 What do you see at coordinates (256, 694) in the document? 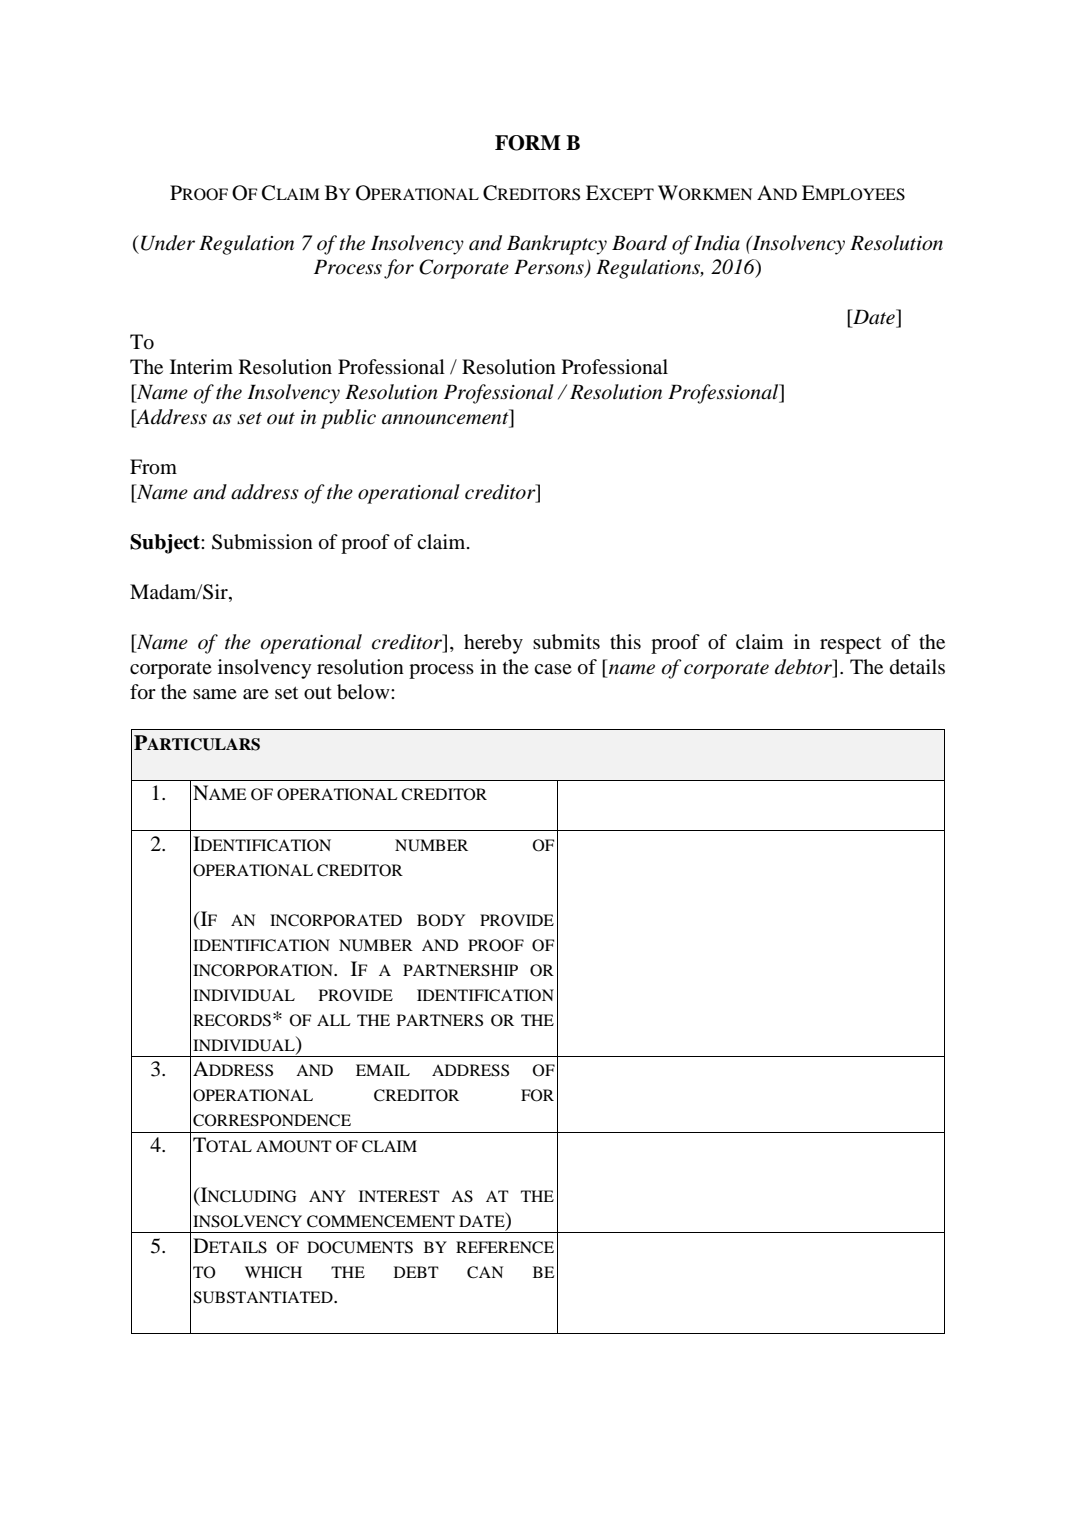
I see `are` at bounding box center [256, 694].
